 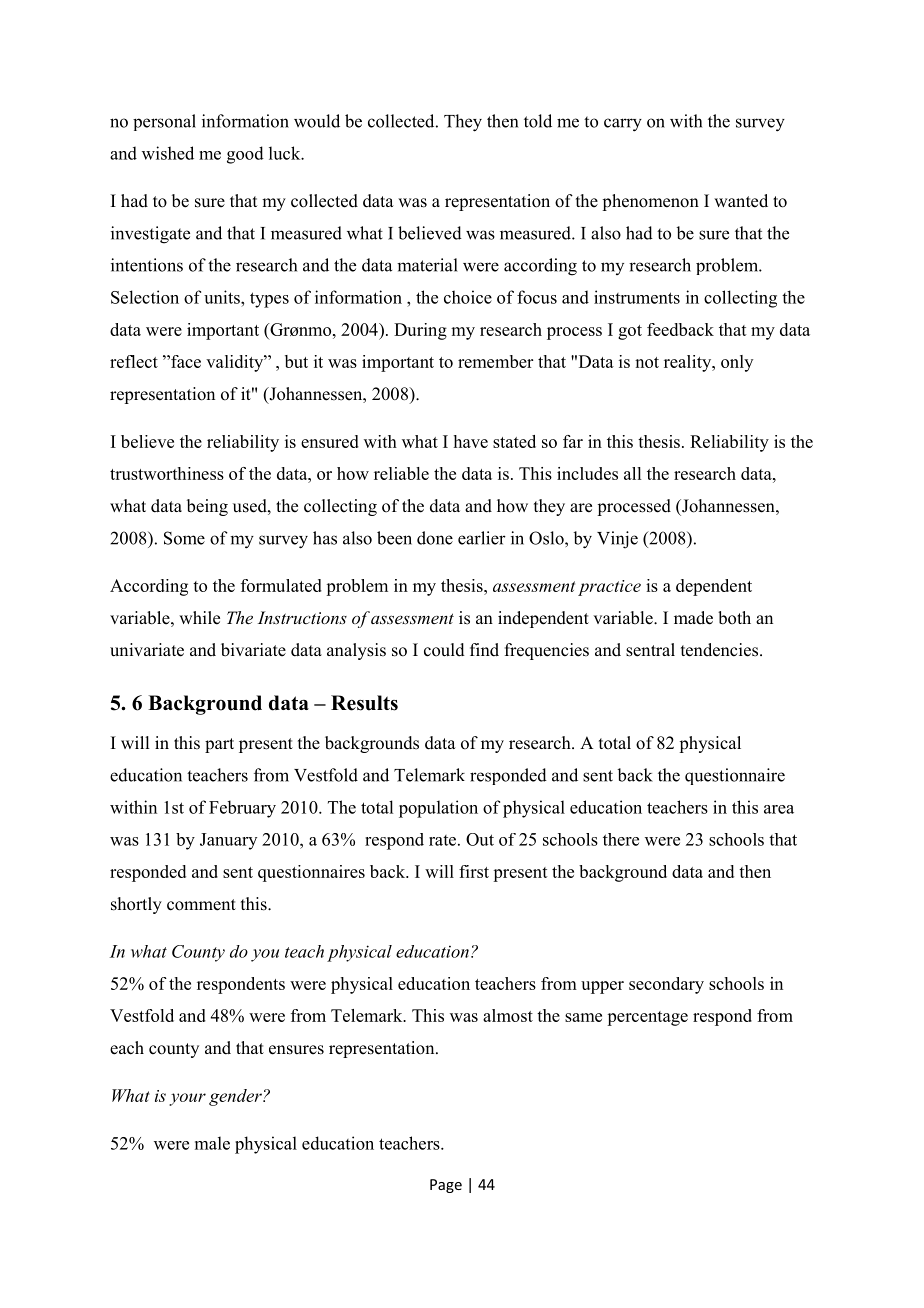 I want to click on good, so click(x=245, y=155).
